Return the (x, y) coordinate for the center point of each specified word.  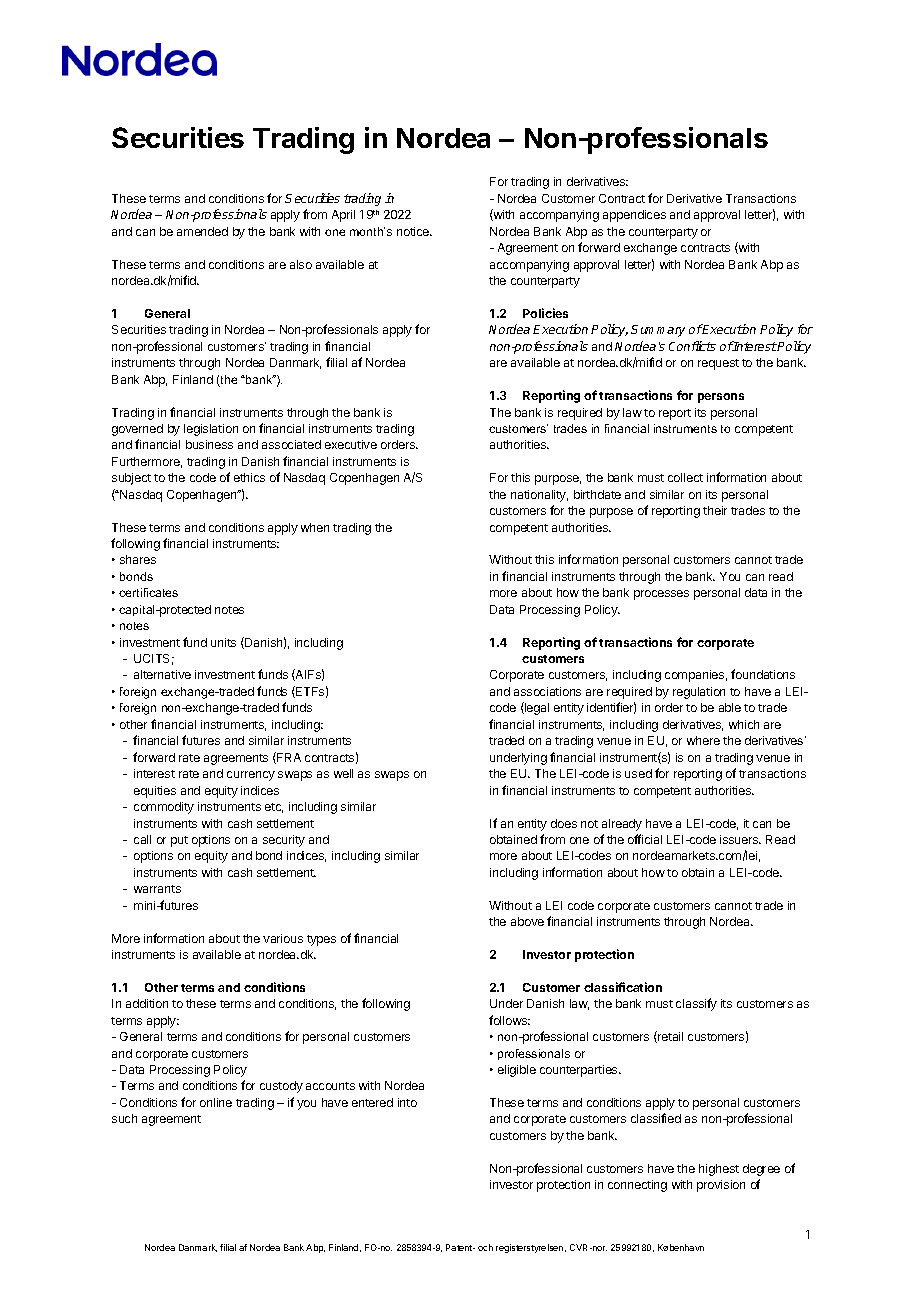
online (216, 1102)
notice (414, 231)
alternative (162, 674)
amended (202, 231)
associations (547, 691)
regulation (699, 693)
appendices (634, 216)
